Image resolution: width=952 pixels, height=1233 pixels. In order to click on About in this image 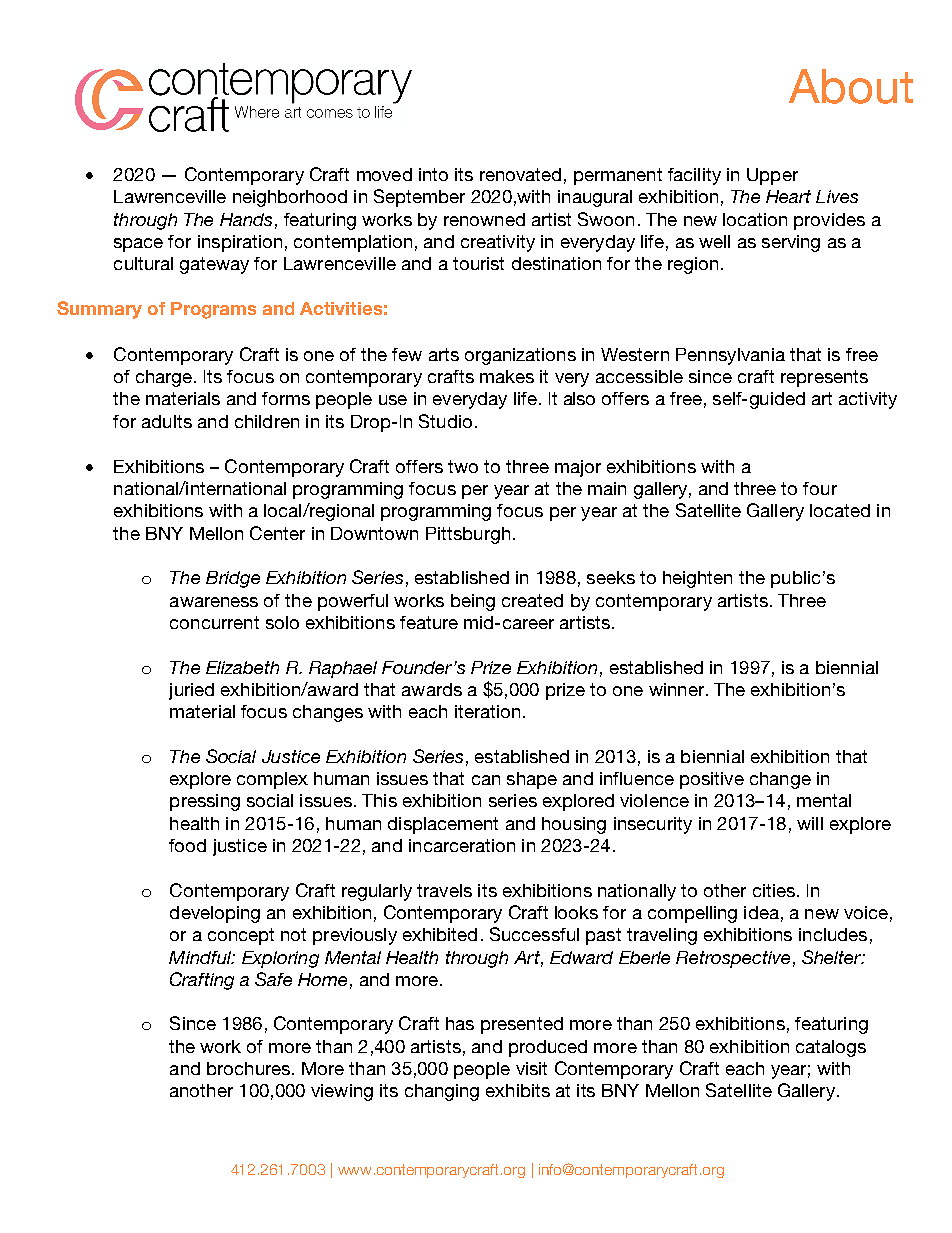, I will do `click(851, 86)`.
